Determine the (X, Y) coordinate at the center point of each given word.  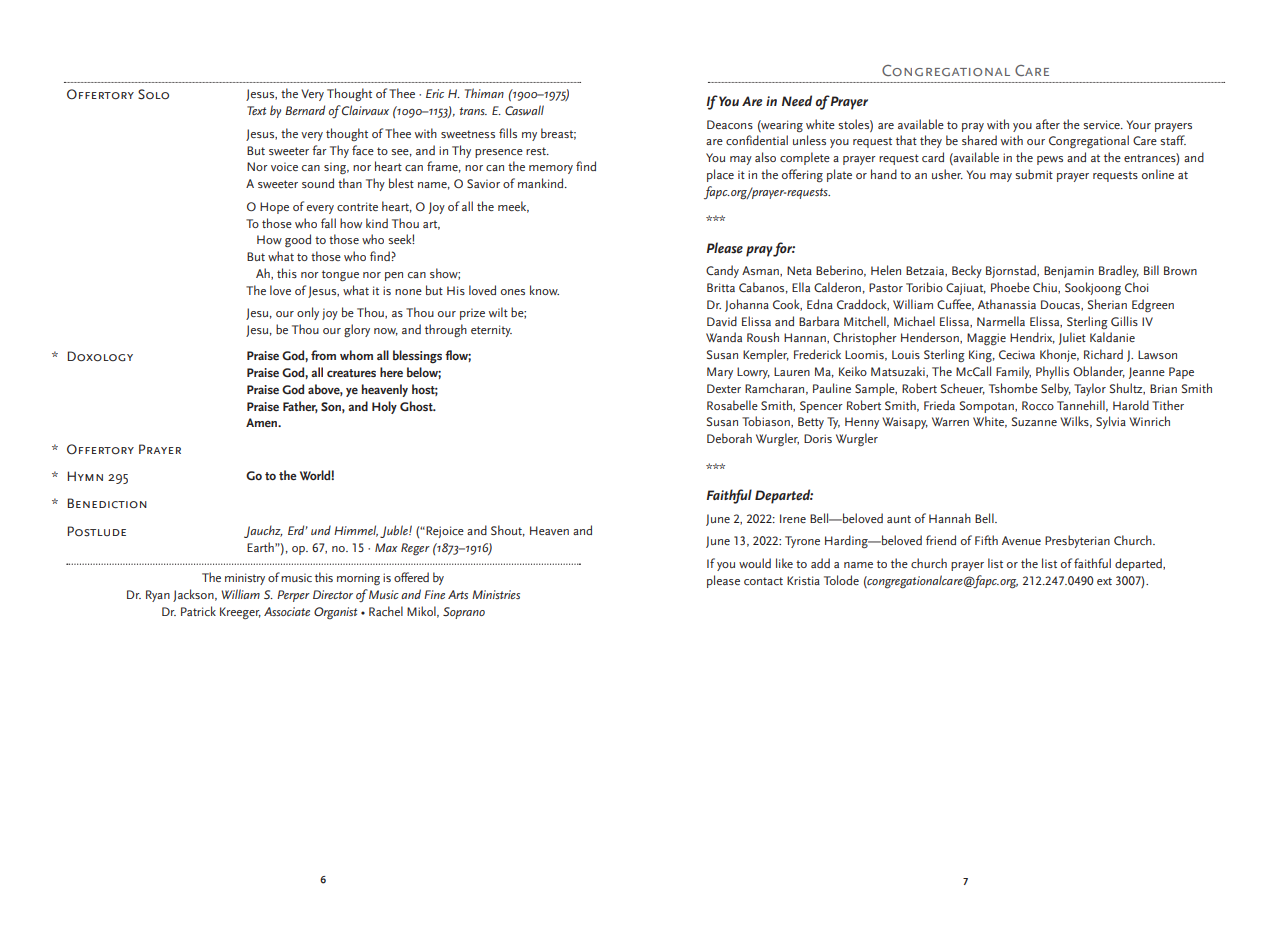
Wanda (724, 337)
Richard (1103, 354)
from (323, 355)
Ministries (496, 594)
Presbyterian (1077, 541)
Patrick (198, 611)
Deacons (730, 124)
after (1048, 124)
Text (256, 110)
